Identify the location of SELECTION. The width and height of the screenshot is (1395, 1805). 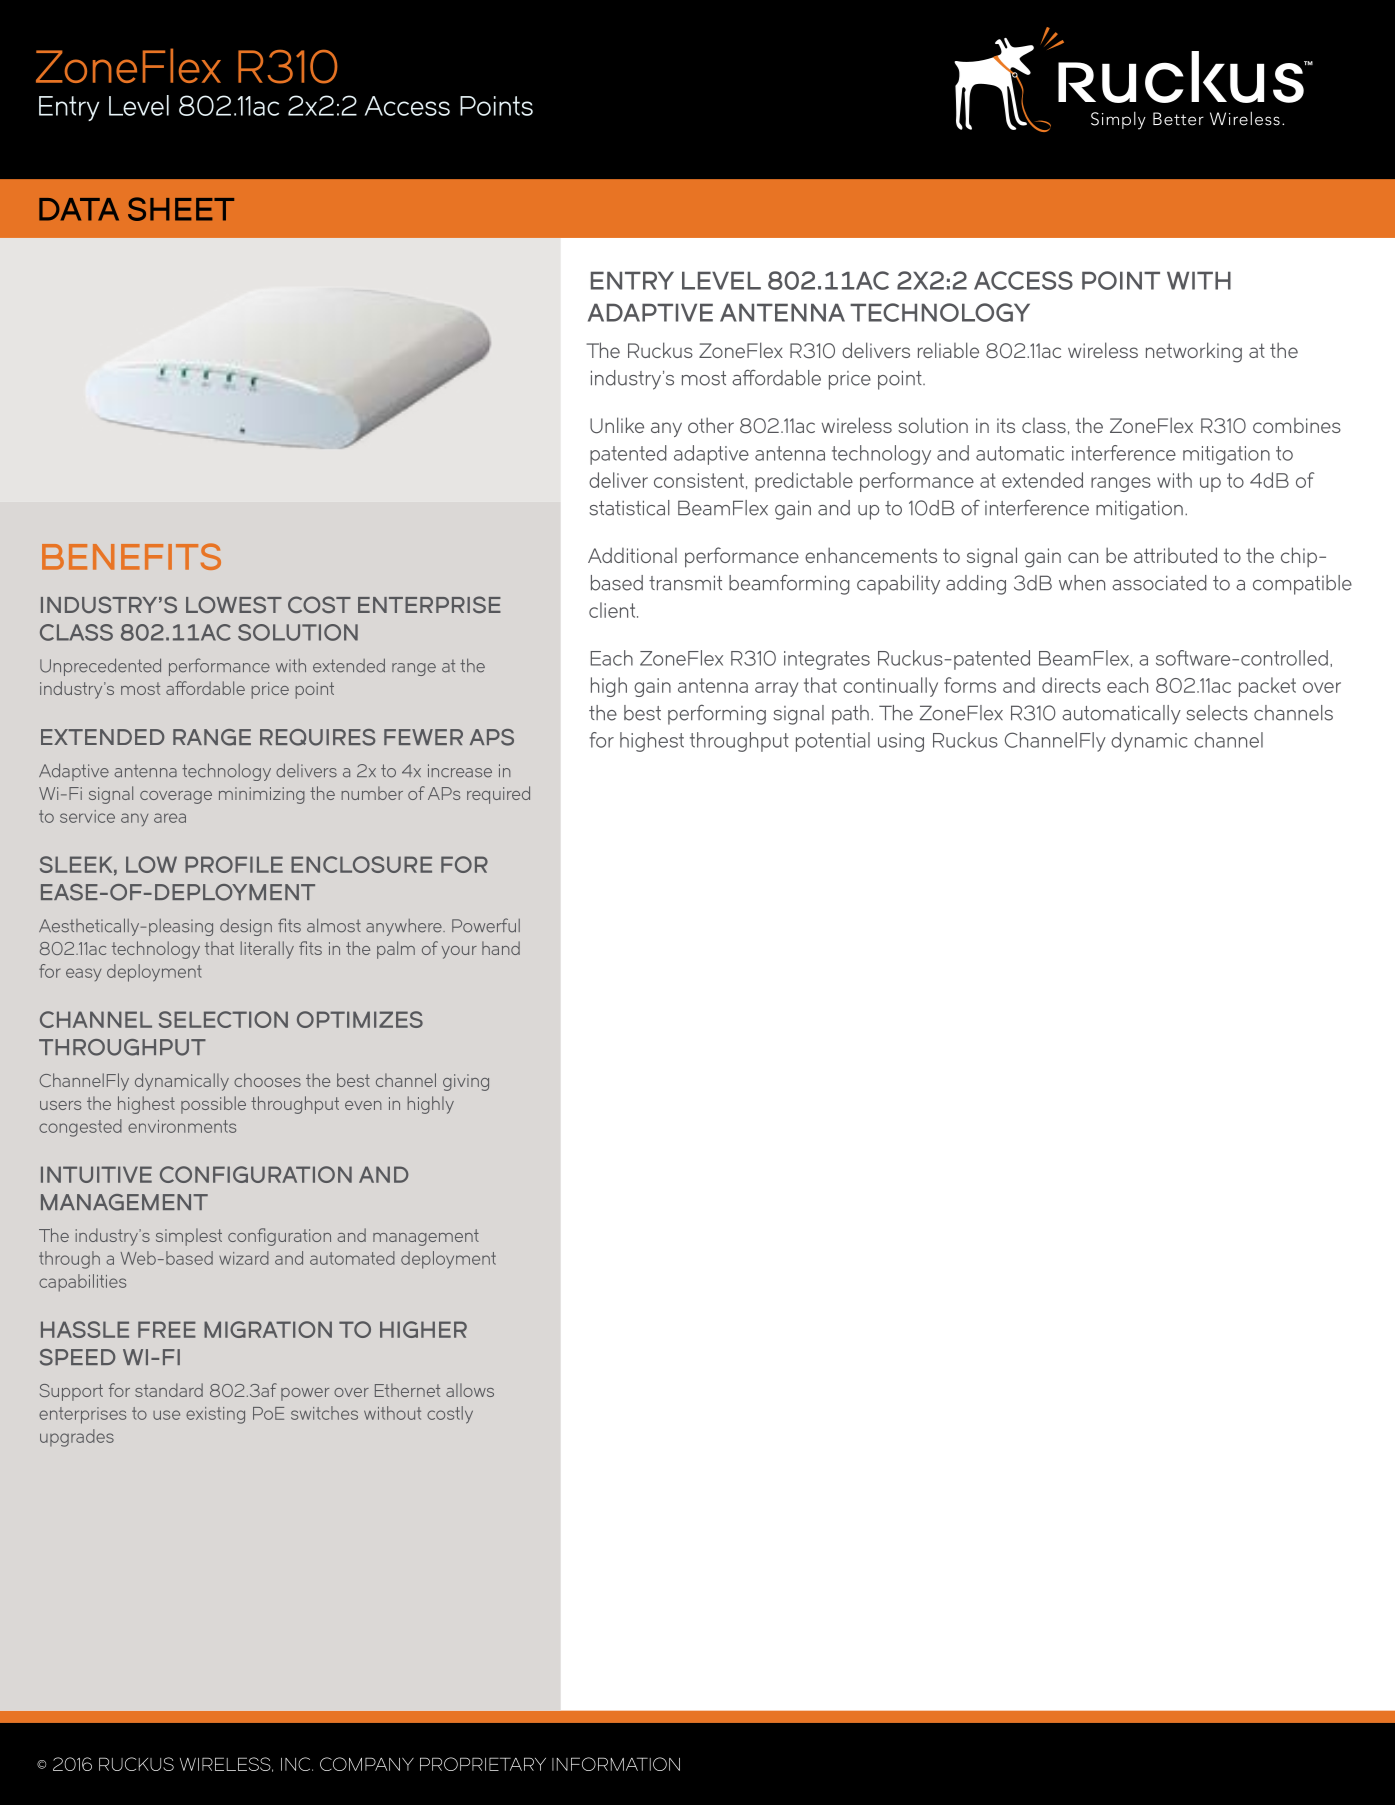
(223, 1019).
